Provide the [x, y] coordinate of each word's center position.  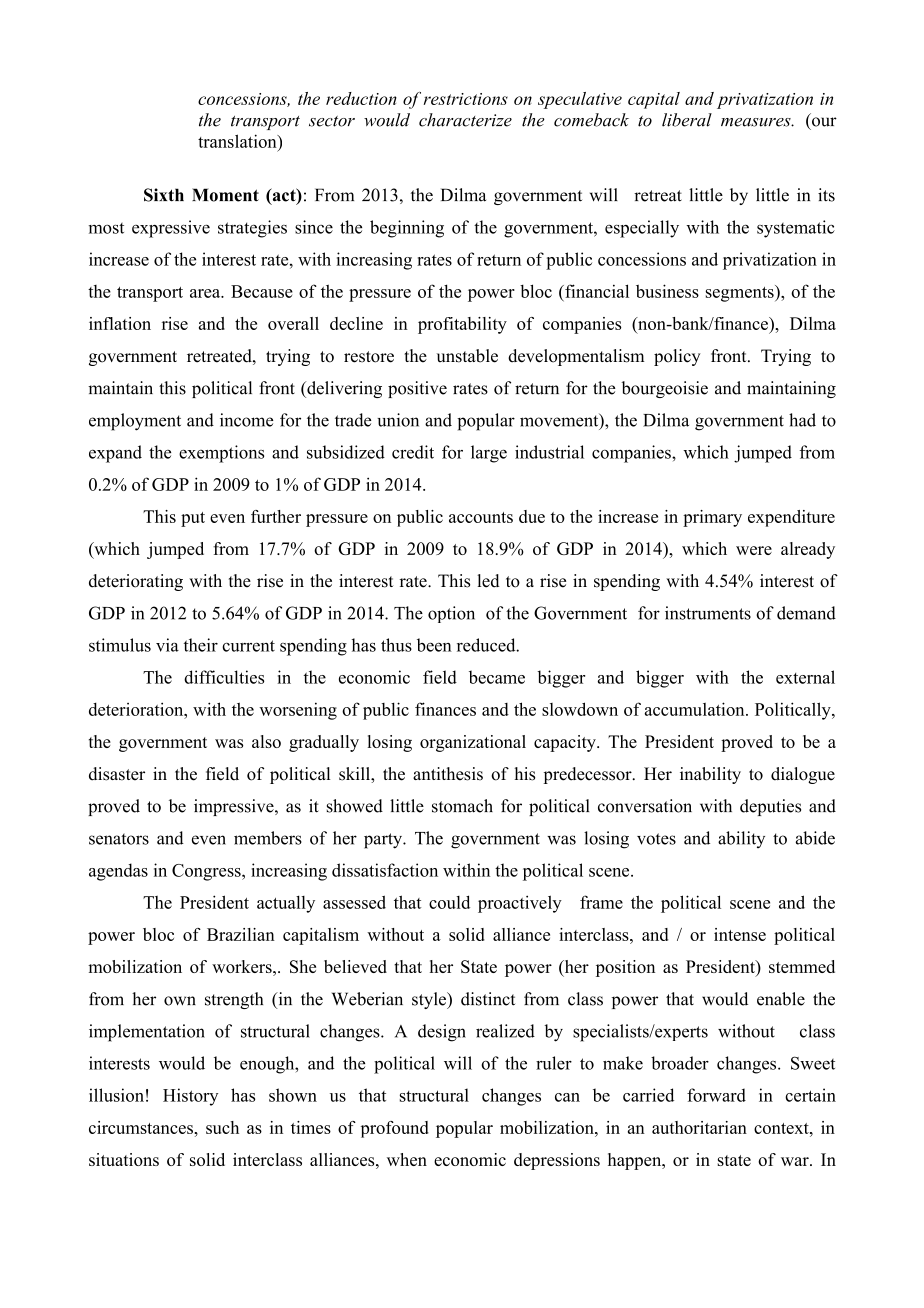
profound [395, 1129]
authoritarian [699, 1127]
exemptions [221, 454]
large [489, 454]
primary [712, 518]
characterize [465, 120]
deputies [770, 807]
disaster [117, 774]
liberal [687, 120]
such [222, 1127]
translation [238, 141]
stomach [462, 806]
